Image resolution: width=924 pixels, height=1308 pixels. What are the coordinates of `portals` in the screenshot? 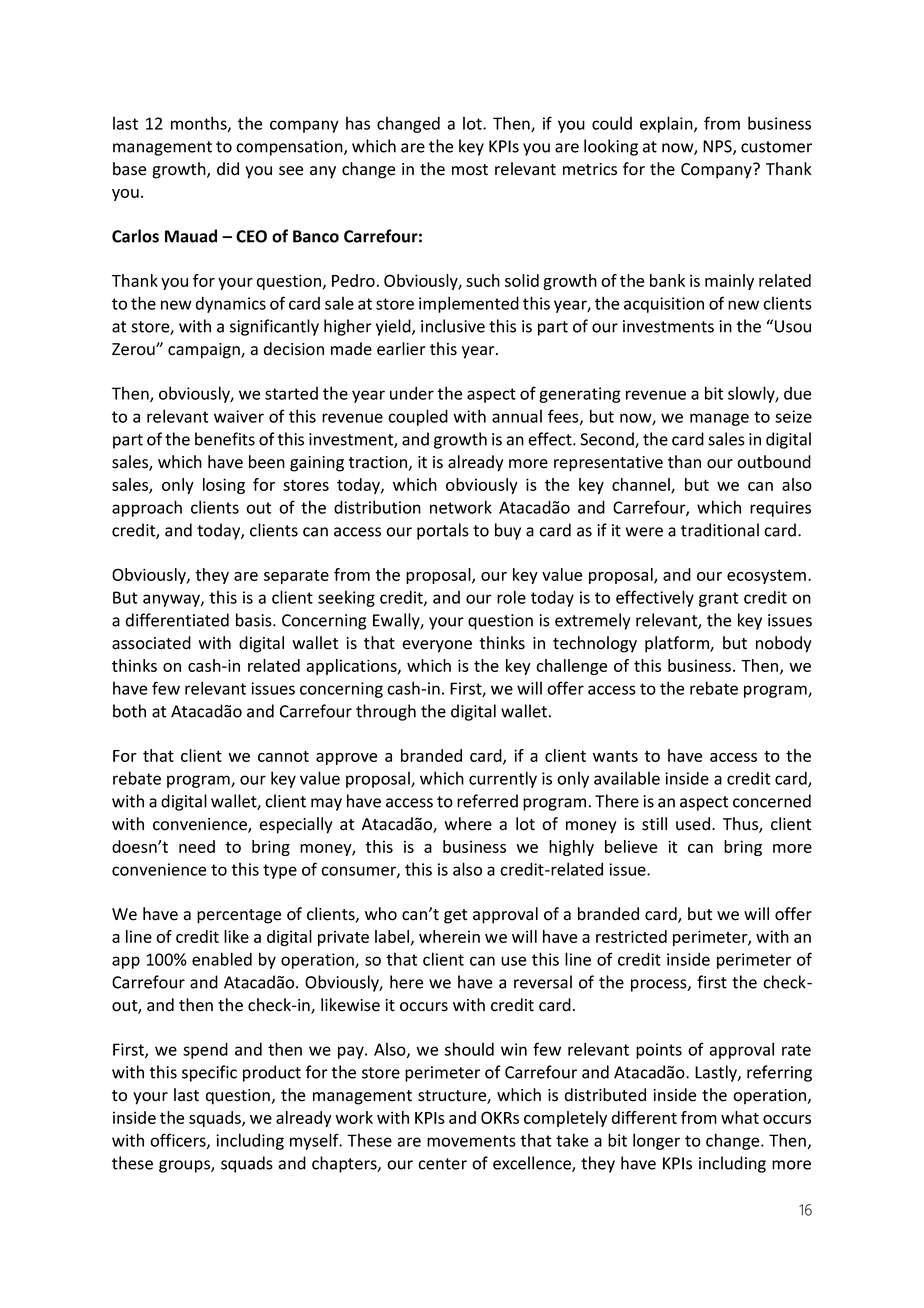 It's located at (443, 531).
